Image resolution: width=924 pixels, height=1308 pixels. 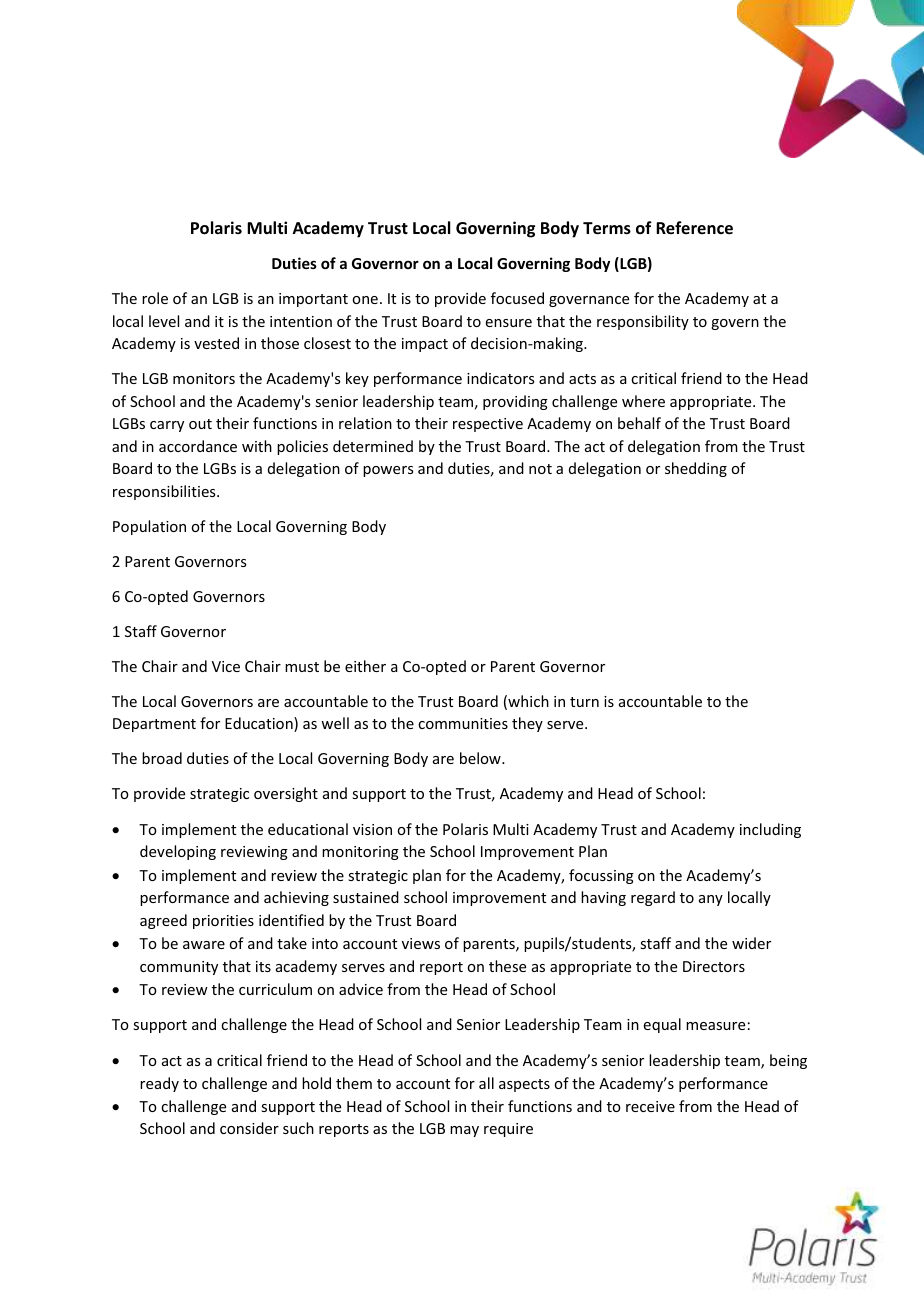 What do you see at coordinates (770, 830) in the image?
I see `including` at bounding box center [770, 830].
